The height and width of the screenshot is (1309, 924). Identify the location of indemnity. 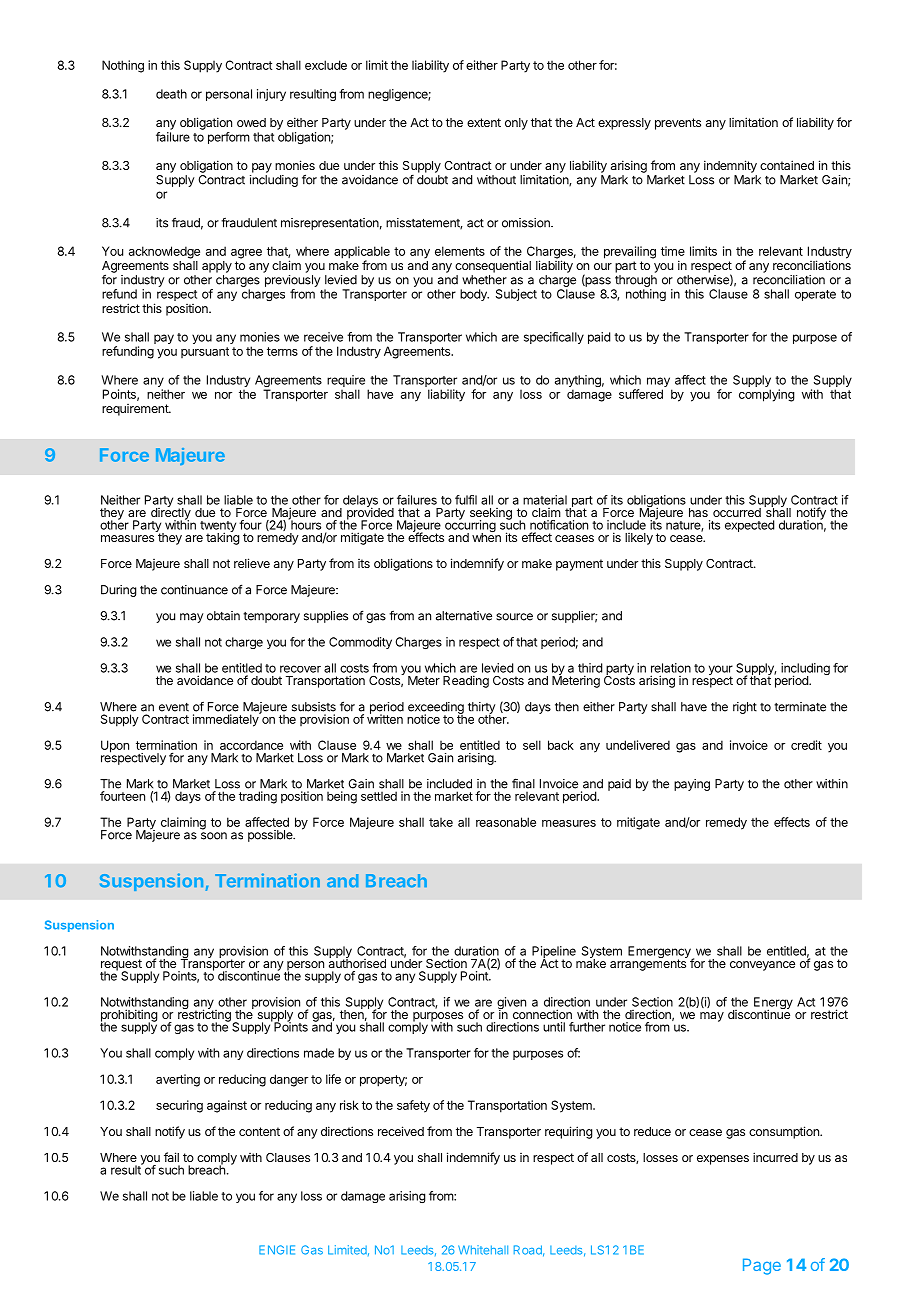
(730, 166).
